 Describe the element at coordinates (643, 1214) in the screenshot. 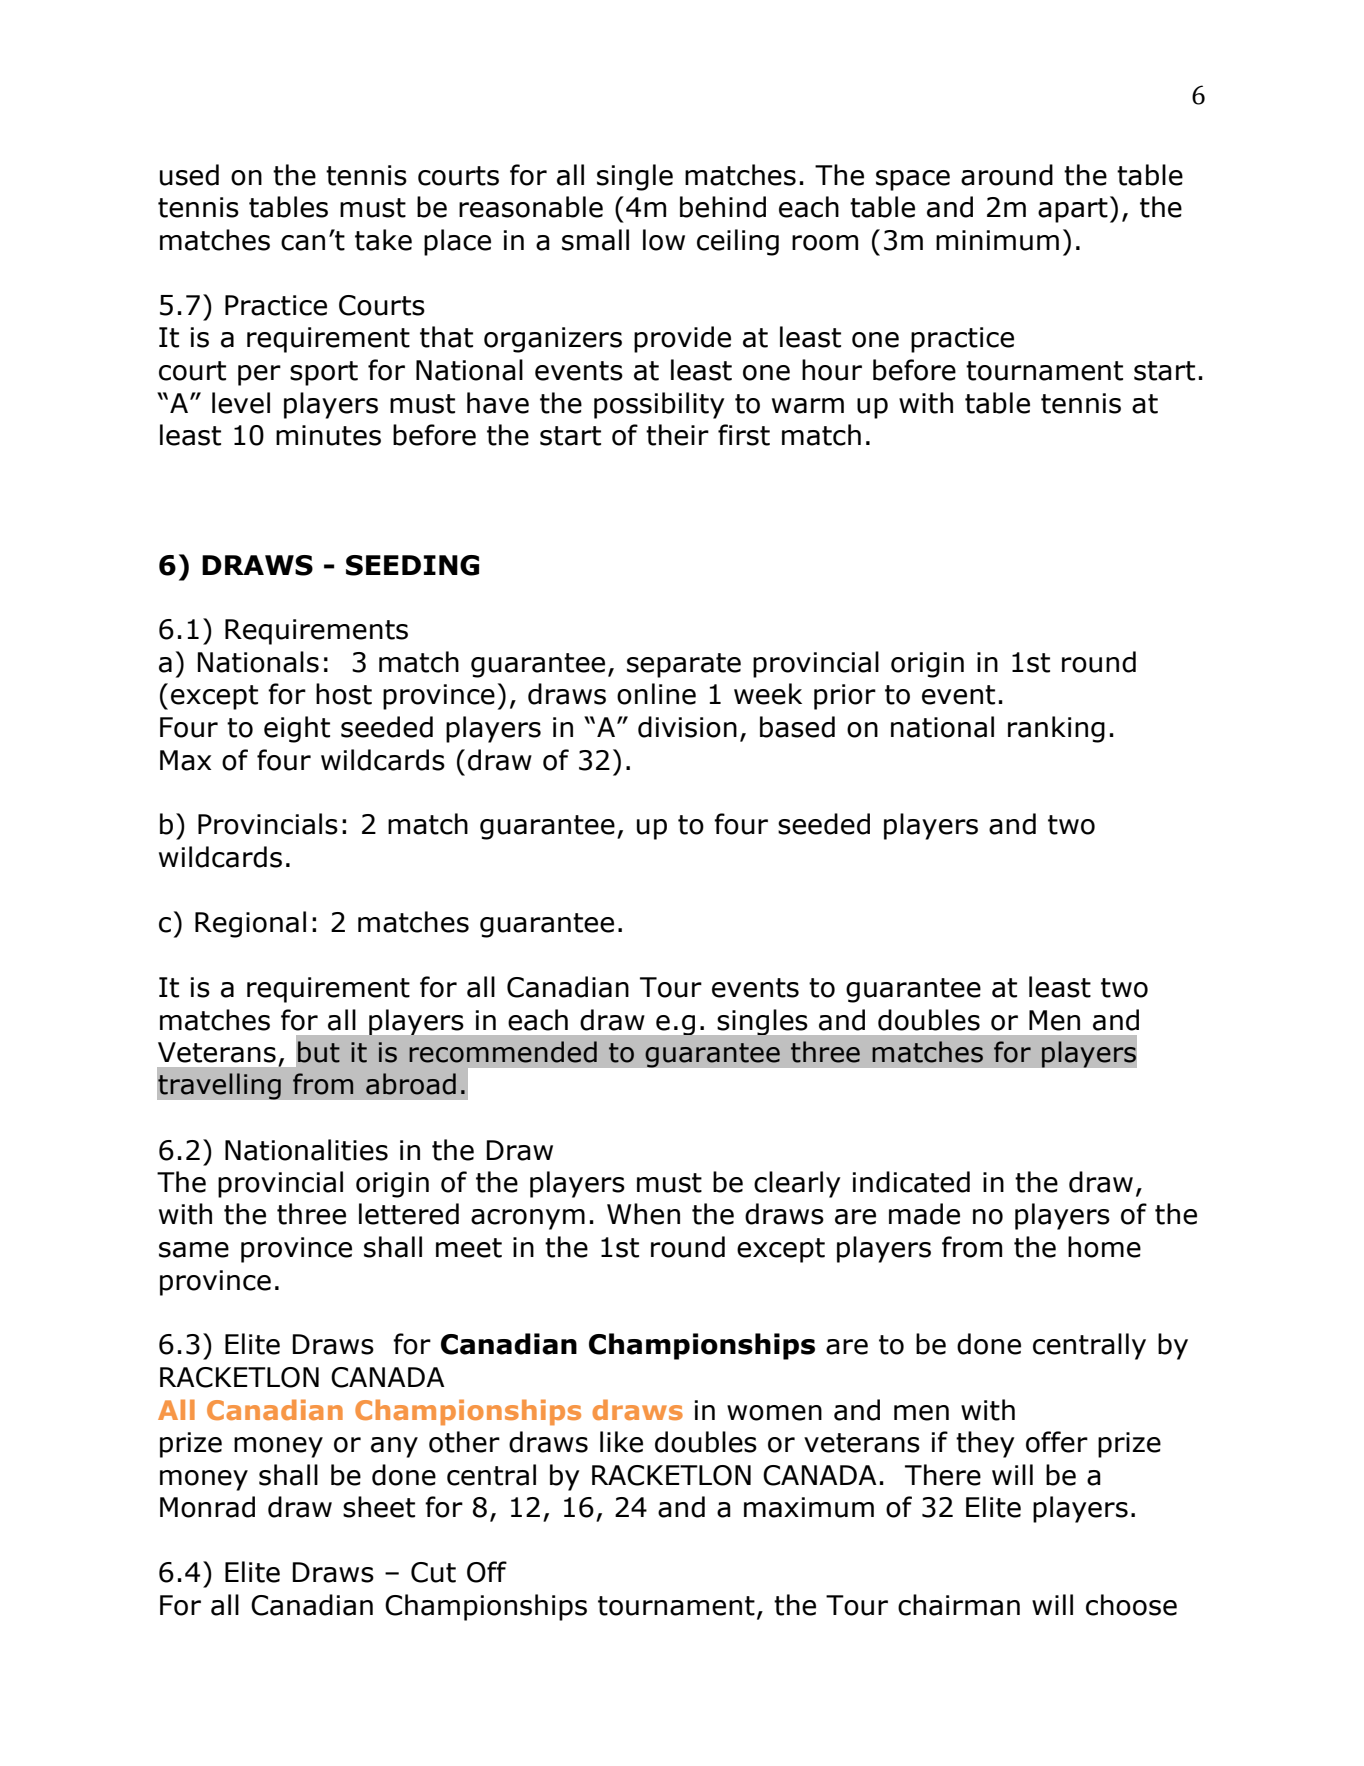

I see `When` at that location.
